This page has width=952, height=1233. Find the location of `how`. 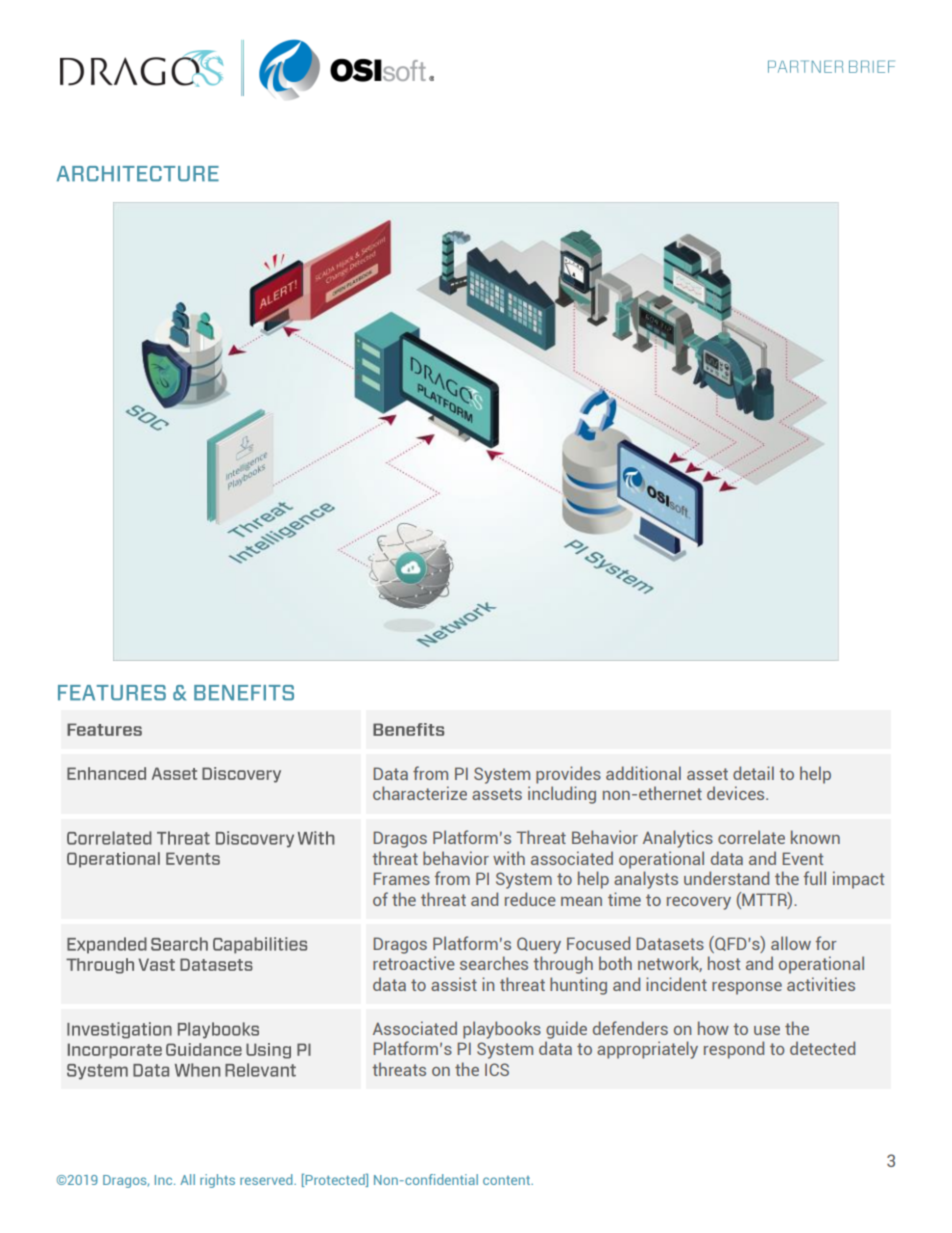

how is located at coordinates (713, 1028).
